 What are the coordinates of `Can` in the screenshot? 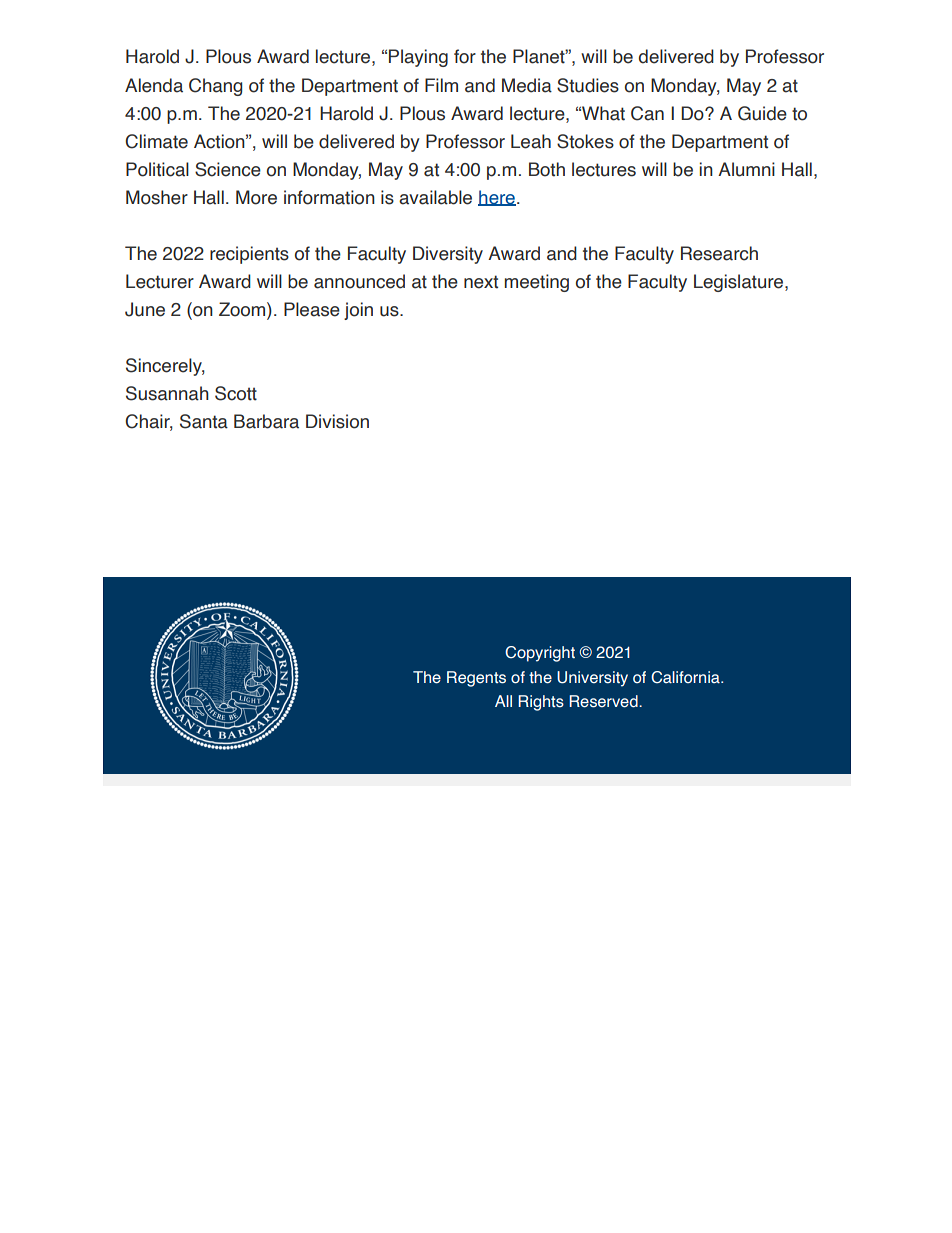 It's located at (647, 113).
